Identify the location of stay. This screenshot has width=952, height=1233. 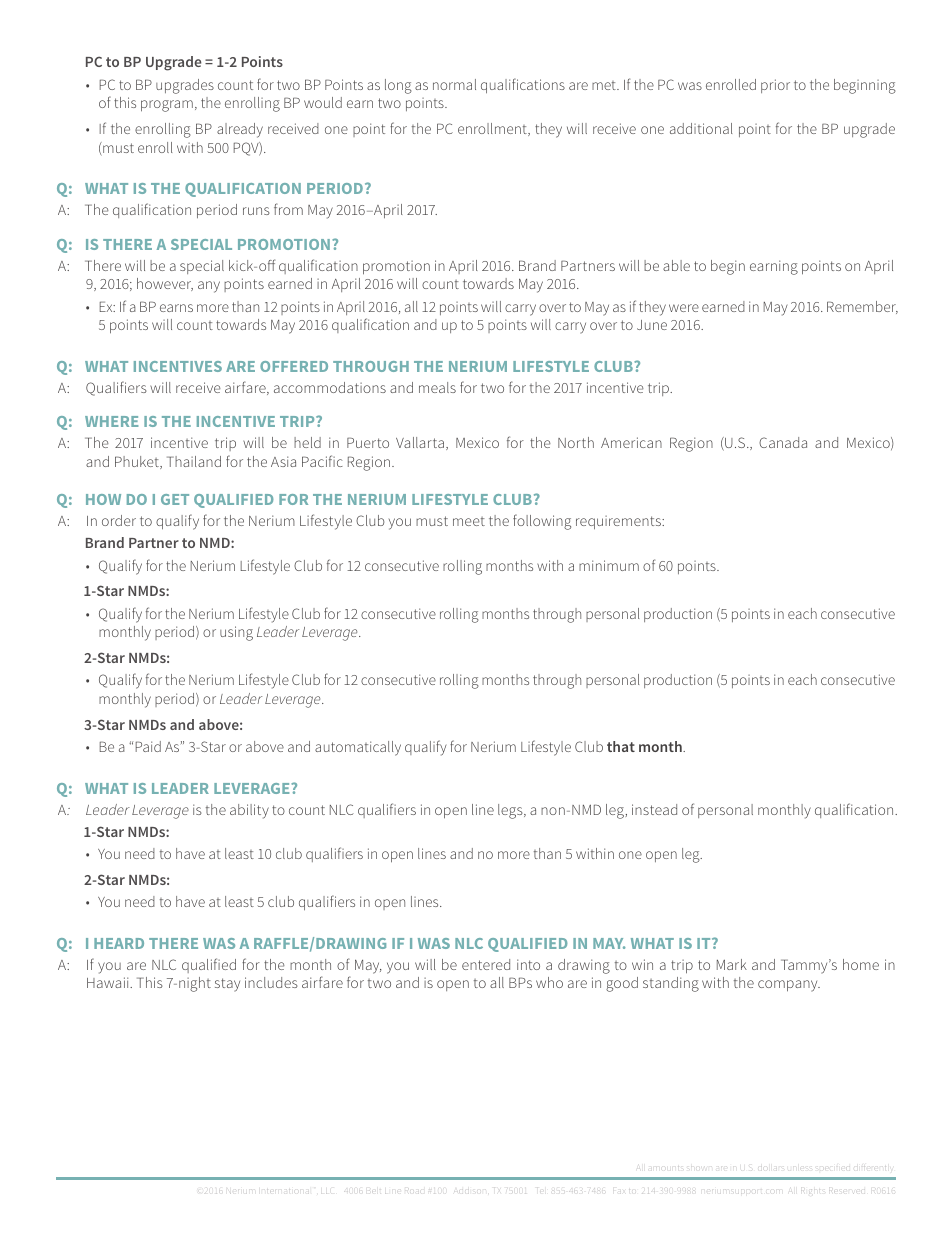
(227, 985).
